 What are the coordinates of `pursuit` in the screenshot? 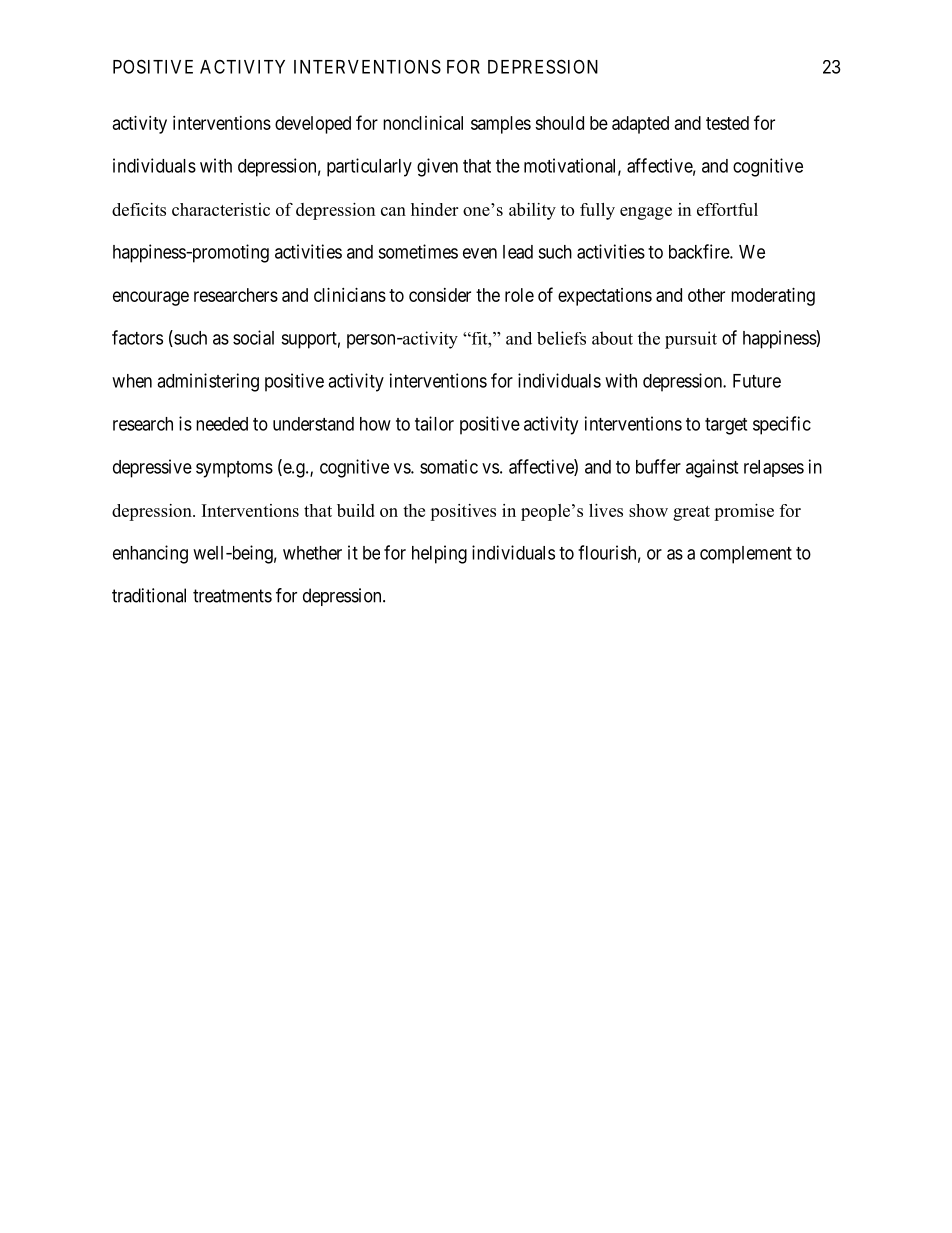 It's located at (691, 340).
